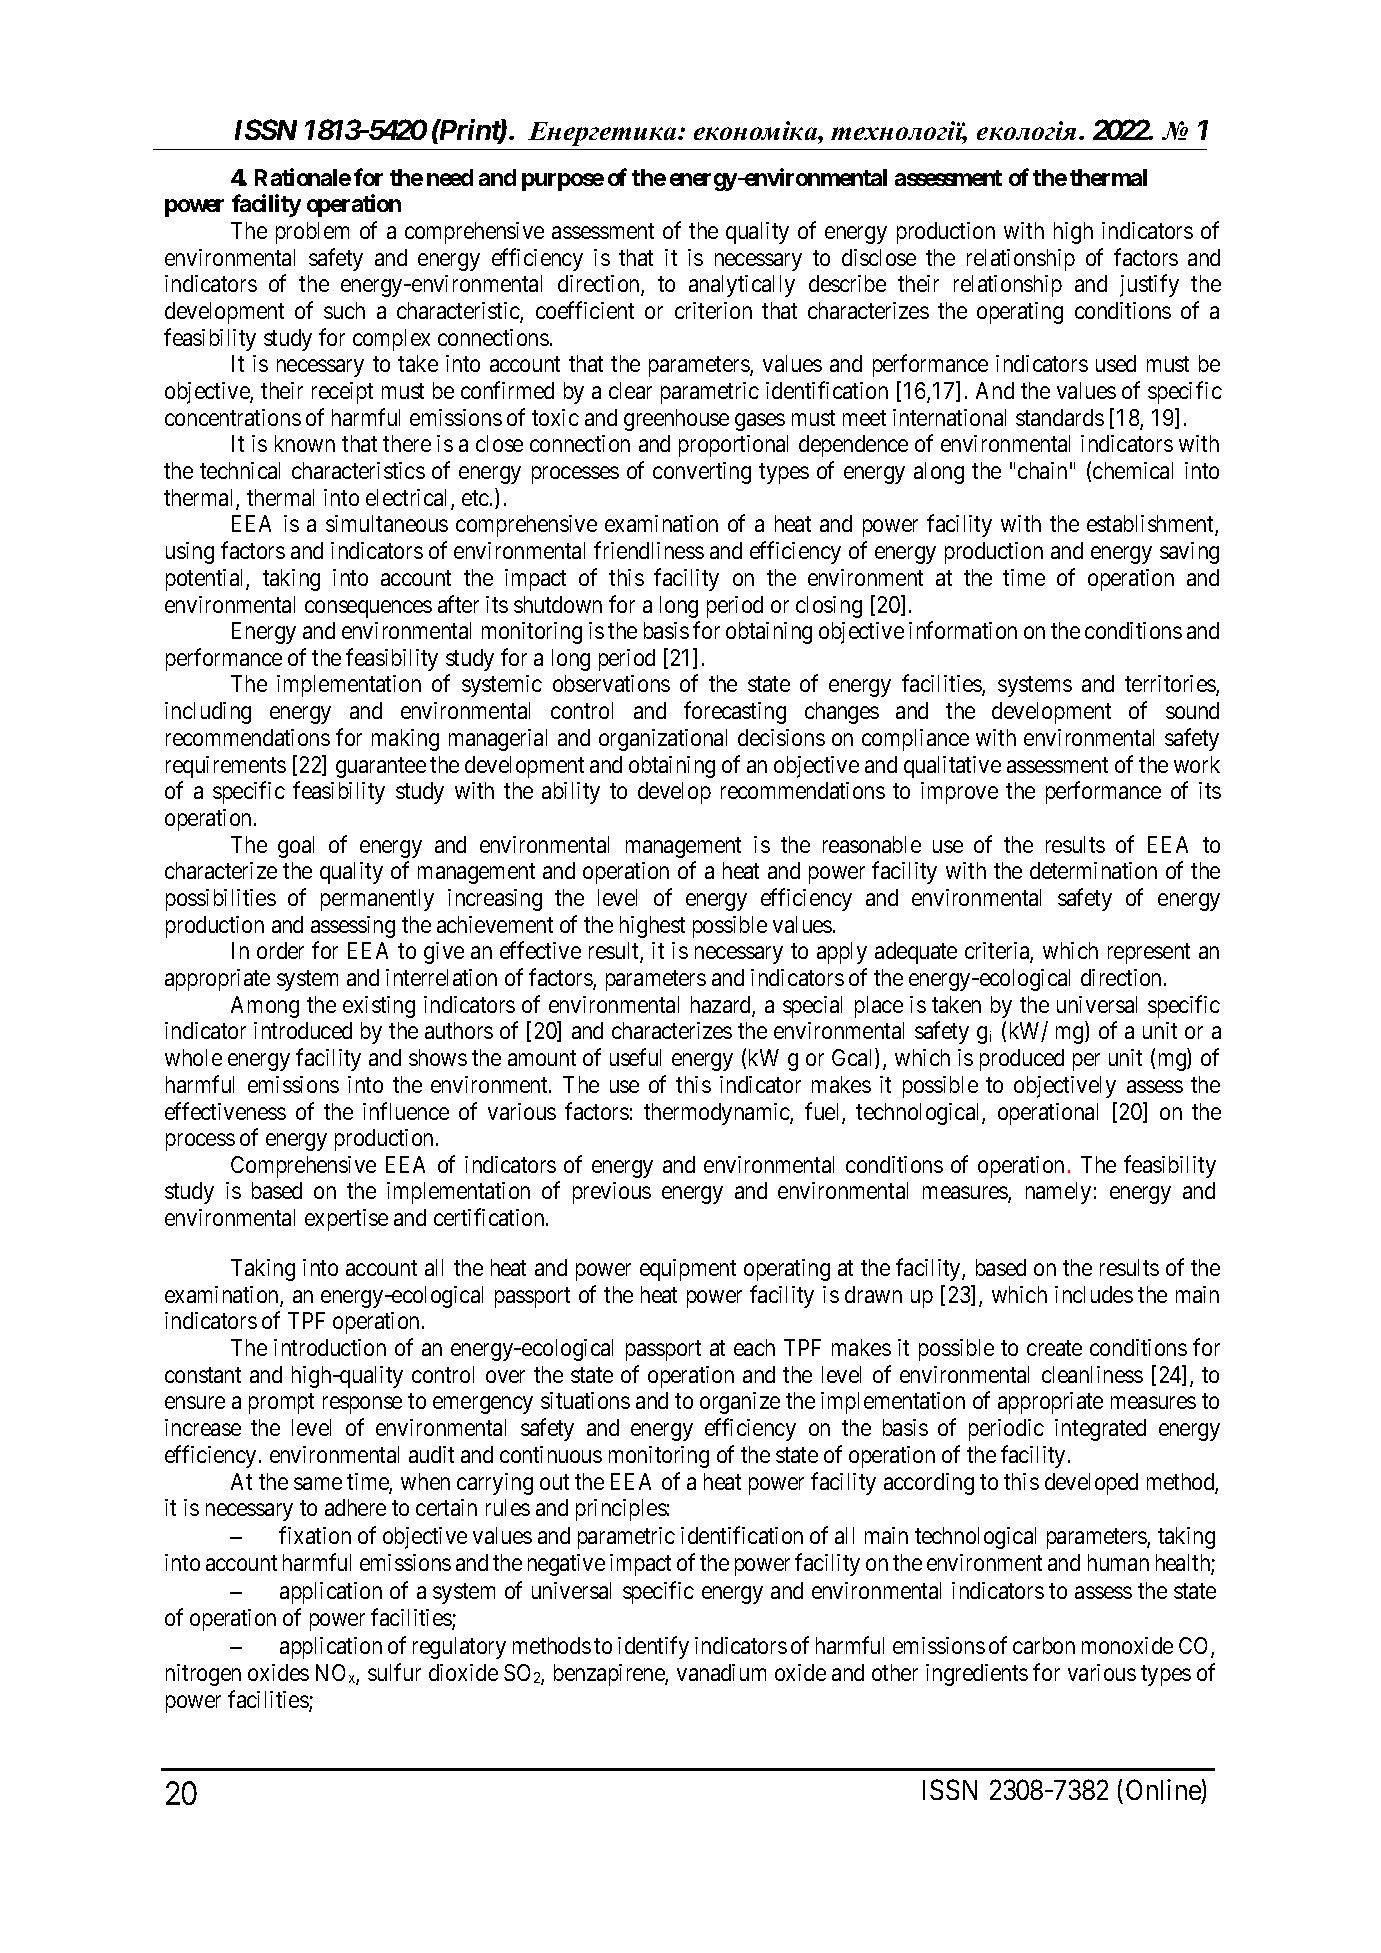 The image size is (1381, 1953). I want to click on including, so click(208, 713).
